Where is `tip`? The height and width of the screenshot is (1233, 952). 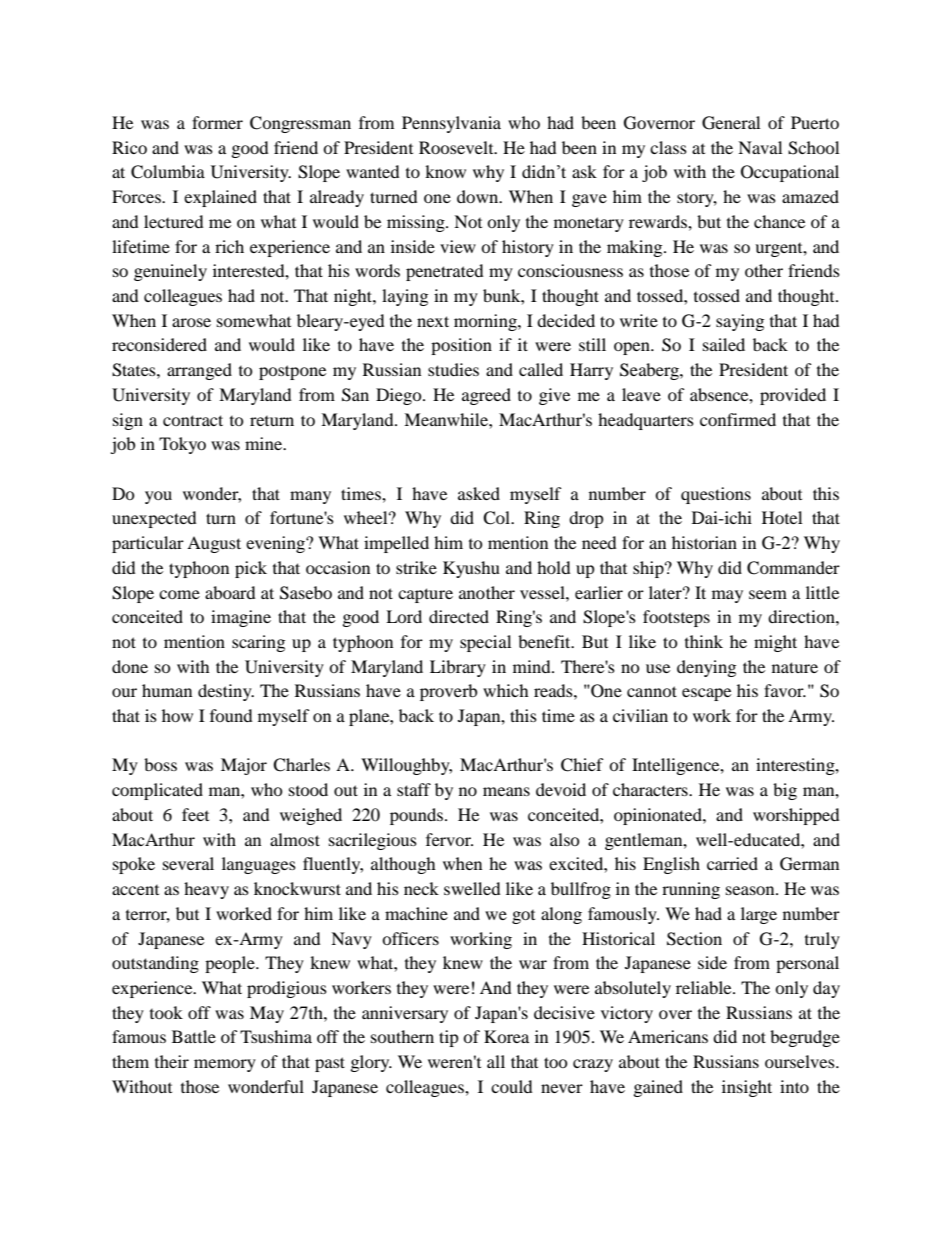
tip is located at coordinates (449, 1038).
